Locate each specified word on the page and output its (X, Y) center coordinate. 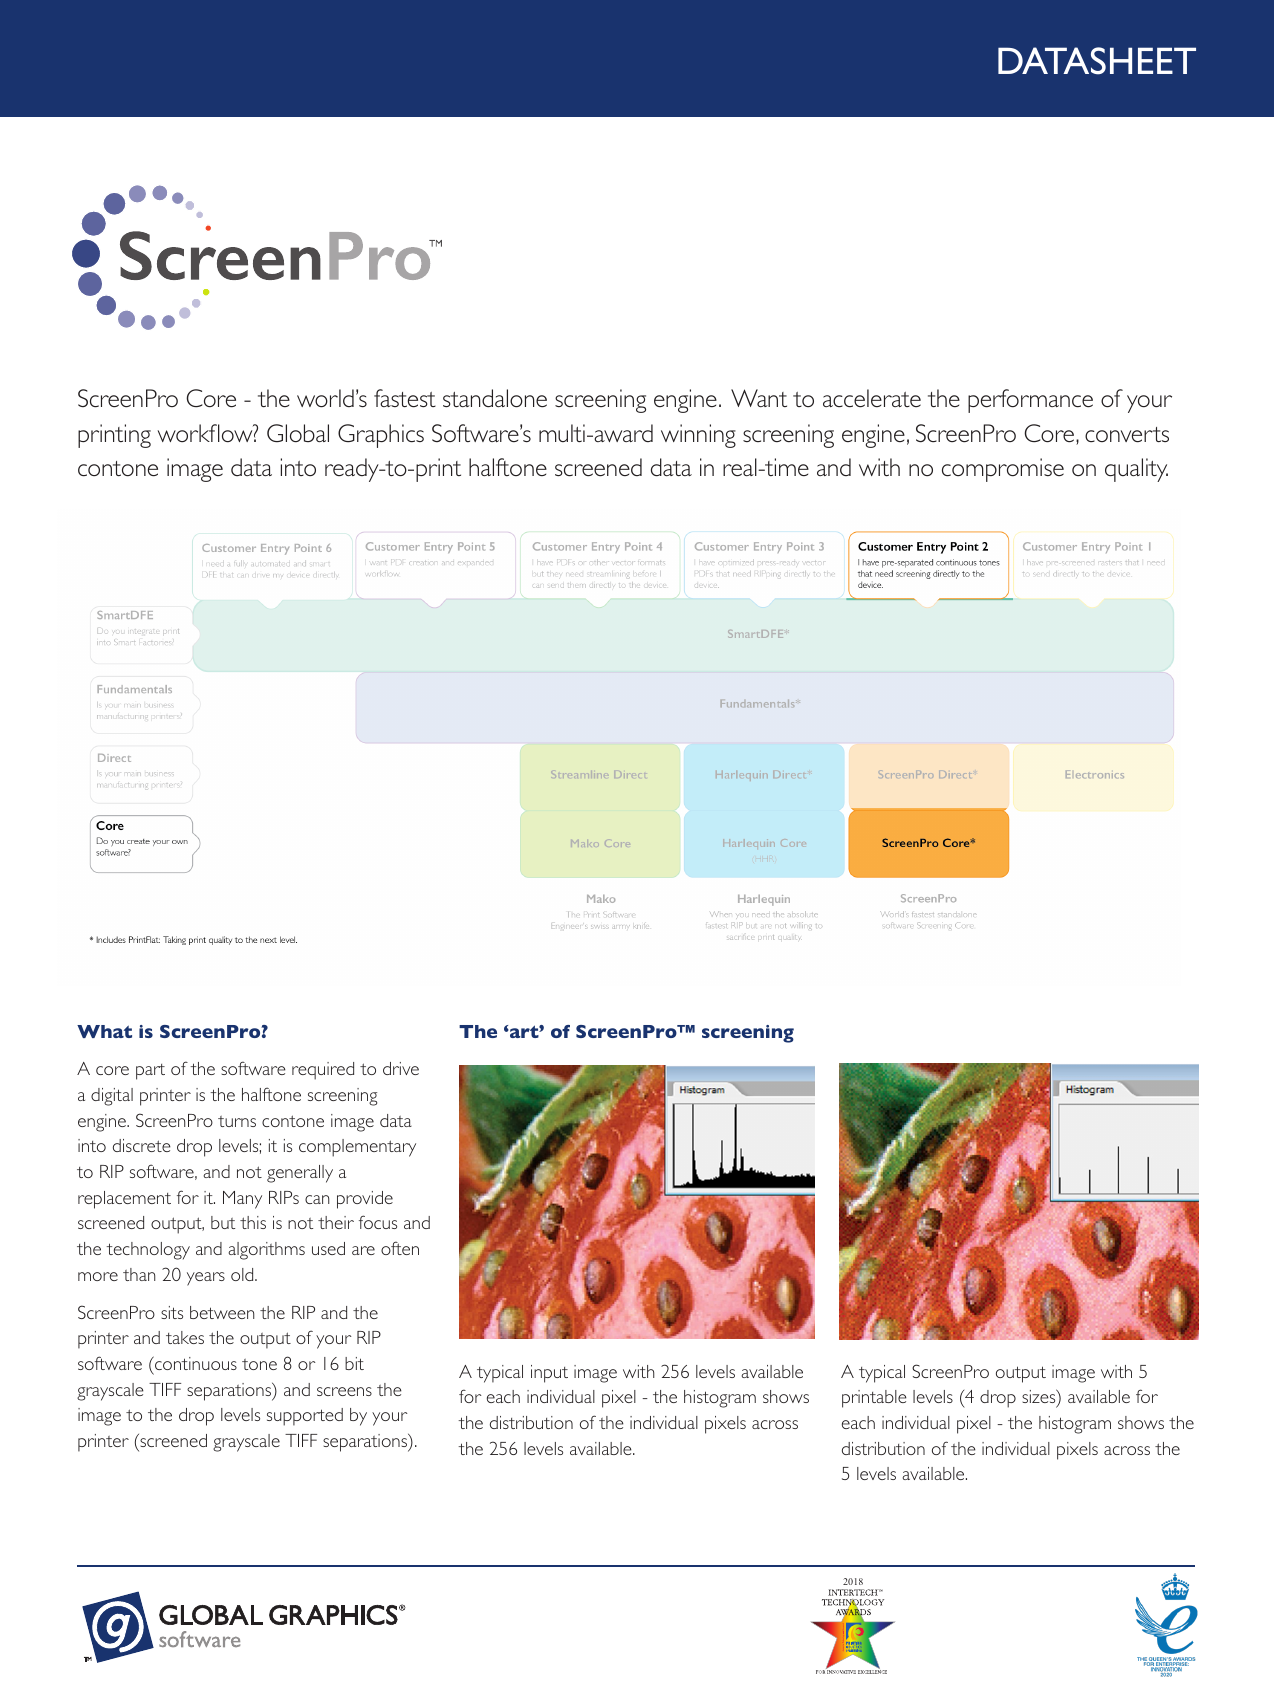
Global (298, 433)
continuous (195, 1363)
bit (354, 1363)
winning (698, 436)
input (549, 1374)
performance (1030, 401)
